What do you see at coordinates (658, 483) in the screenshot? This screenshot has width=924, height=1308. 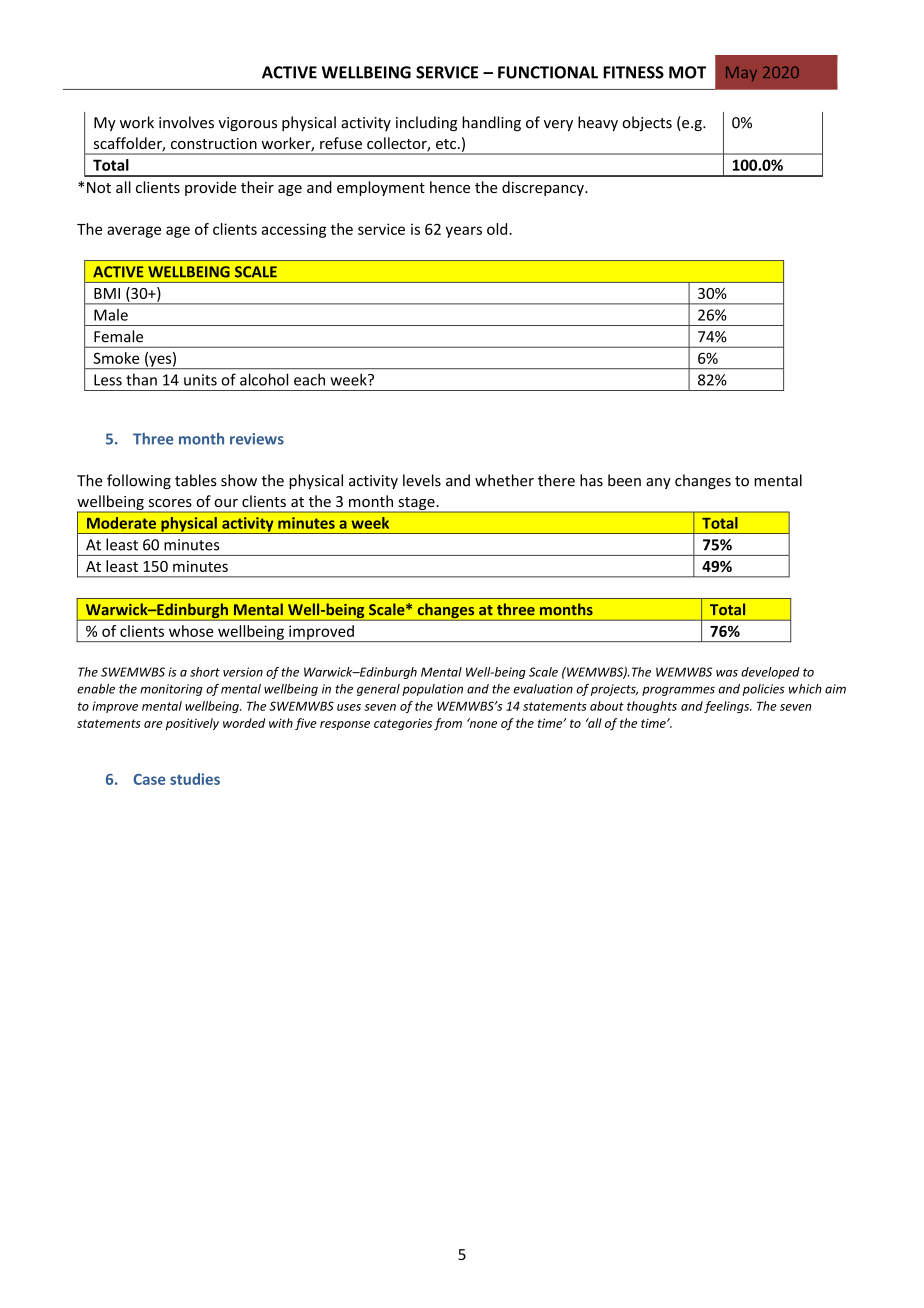 I see `any` at bounding box center [658, 483].
